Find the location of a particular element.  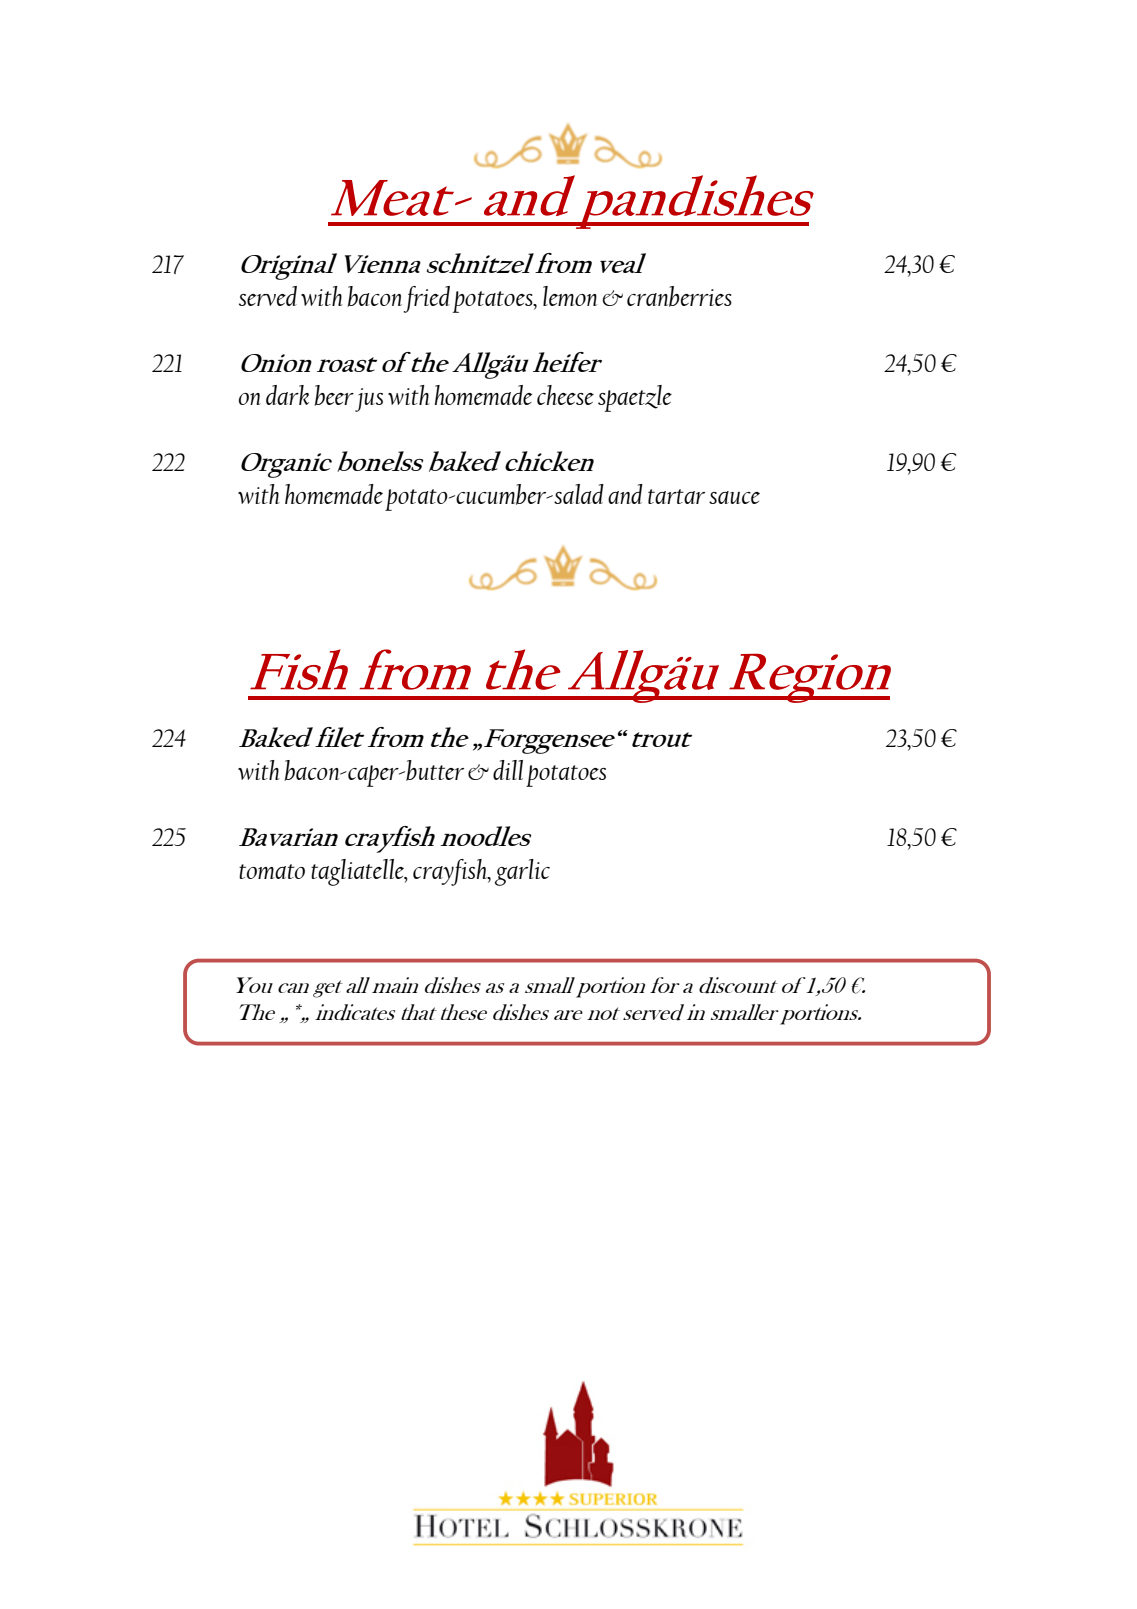

dark is located at coordinates (287, 395).
